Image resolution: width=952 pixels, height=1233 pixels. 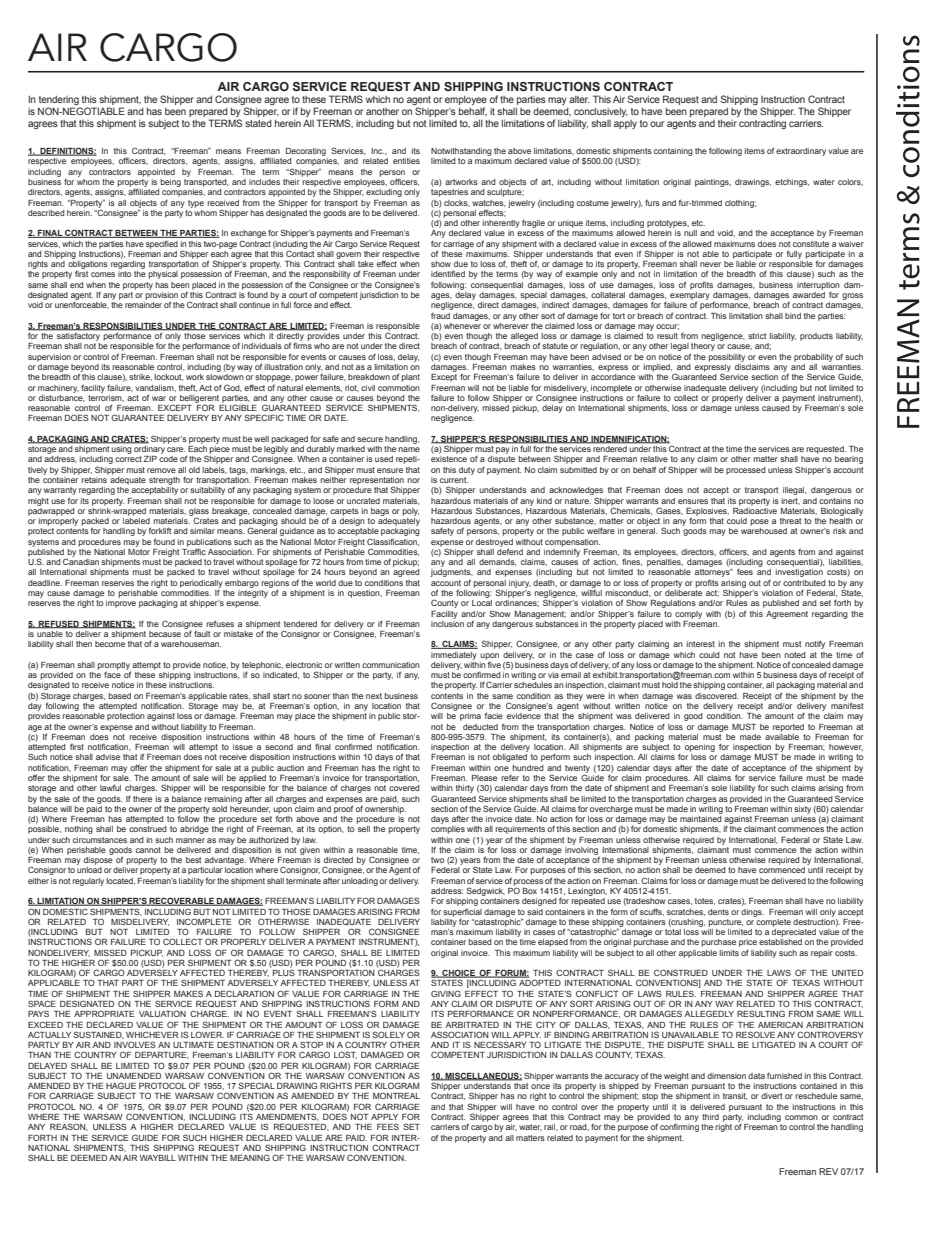 What do you see at coordinates (406, 161) in the image?
I see `entities` at bounding box center [406, 161].
